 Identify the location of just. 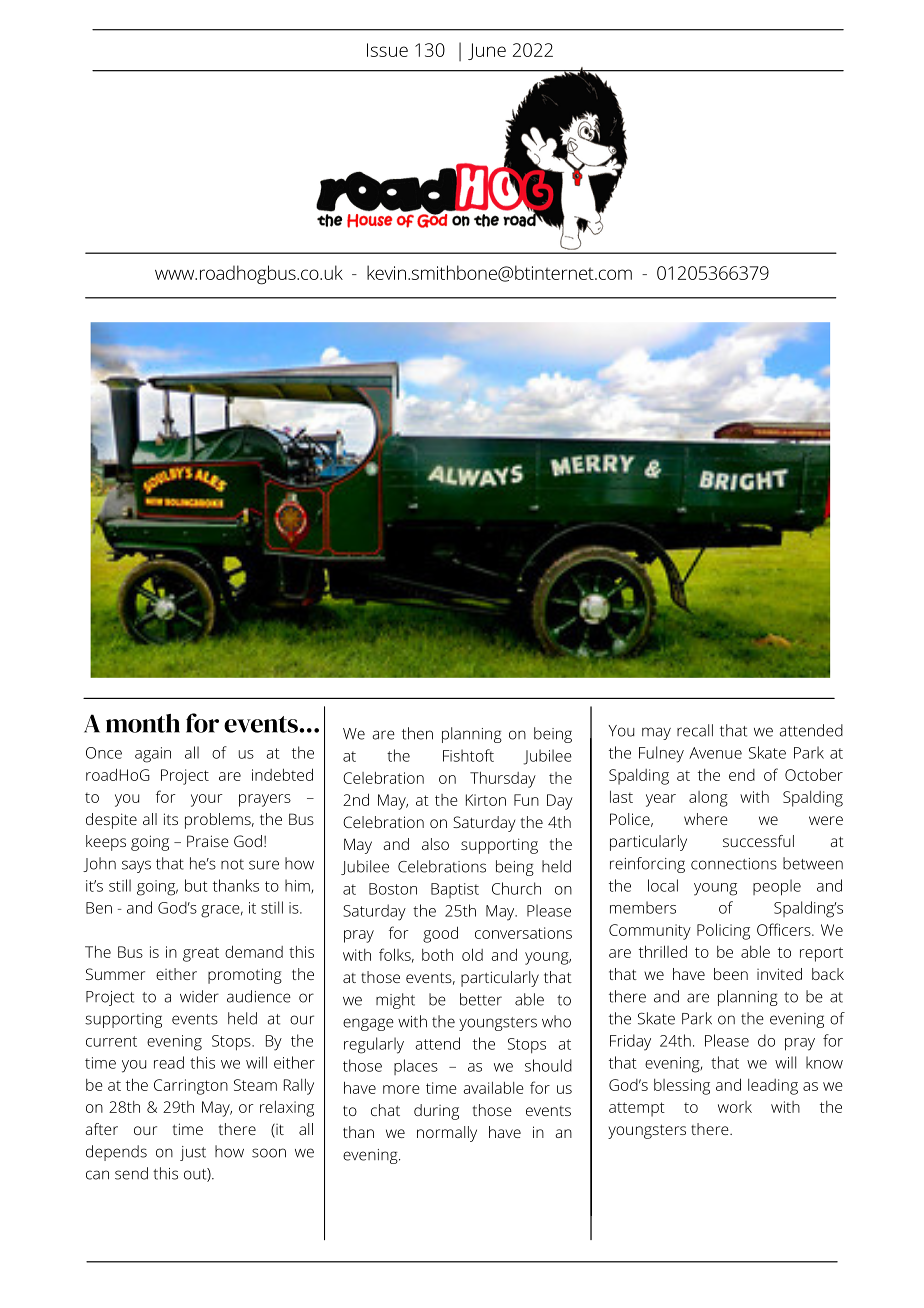
(193, 1153).
